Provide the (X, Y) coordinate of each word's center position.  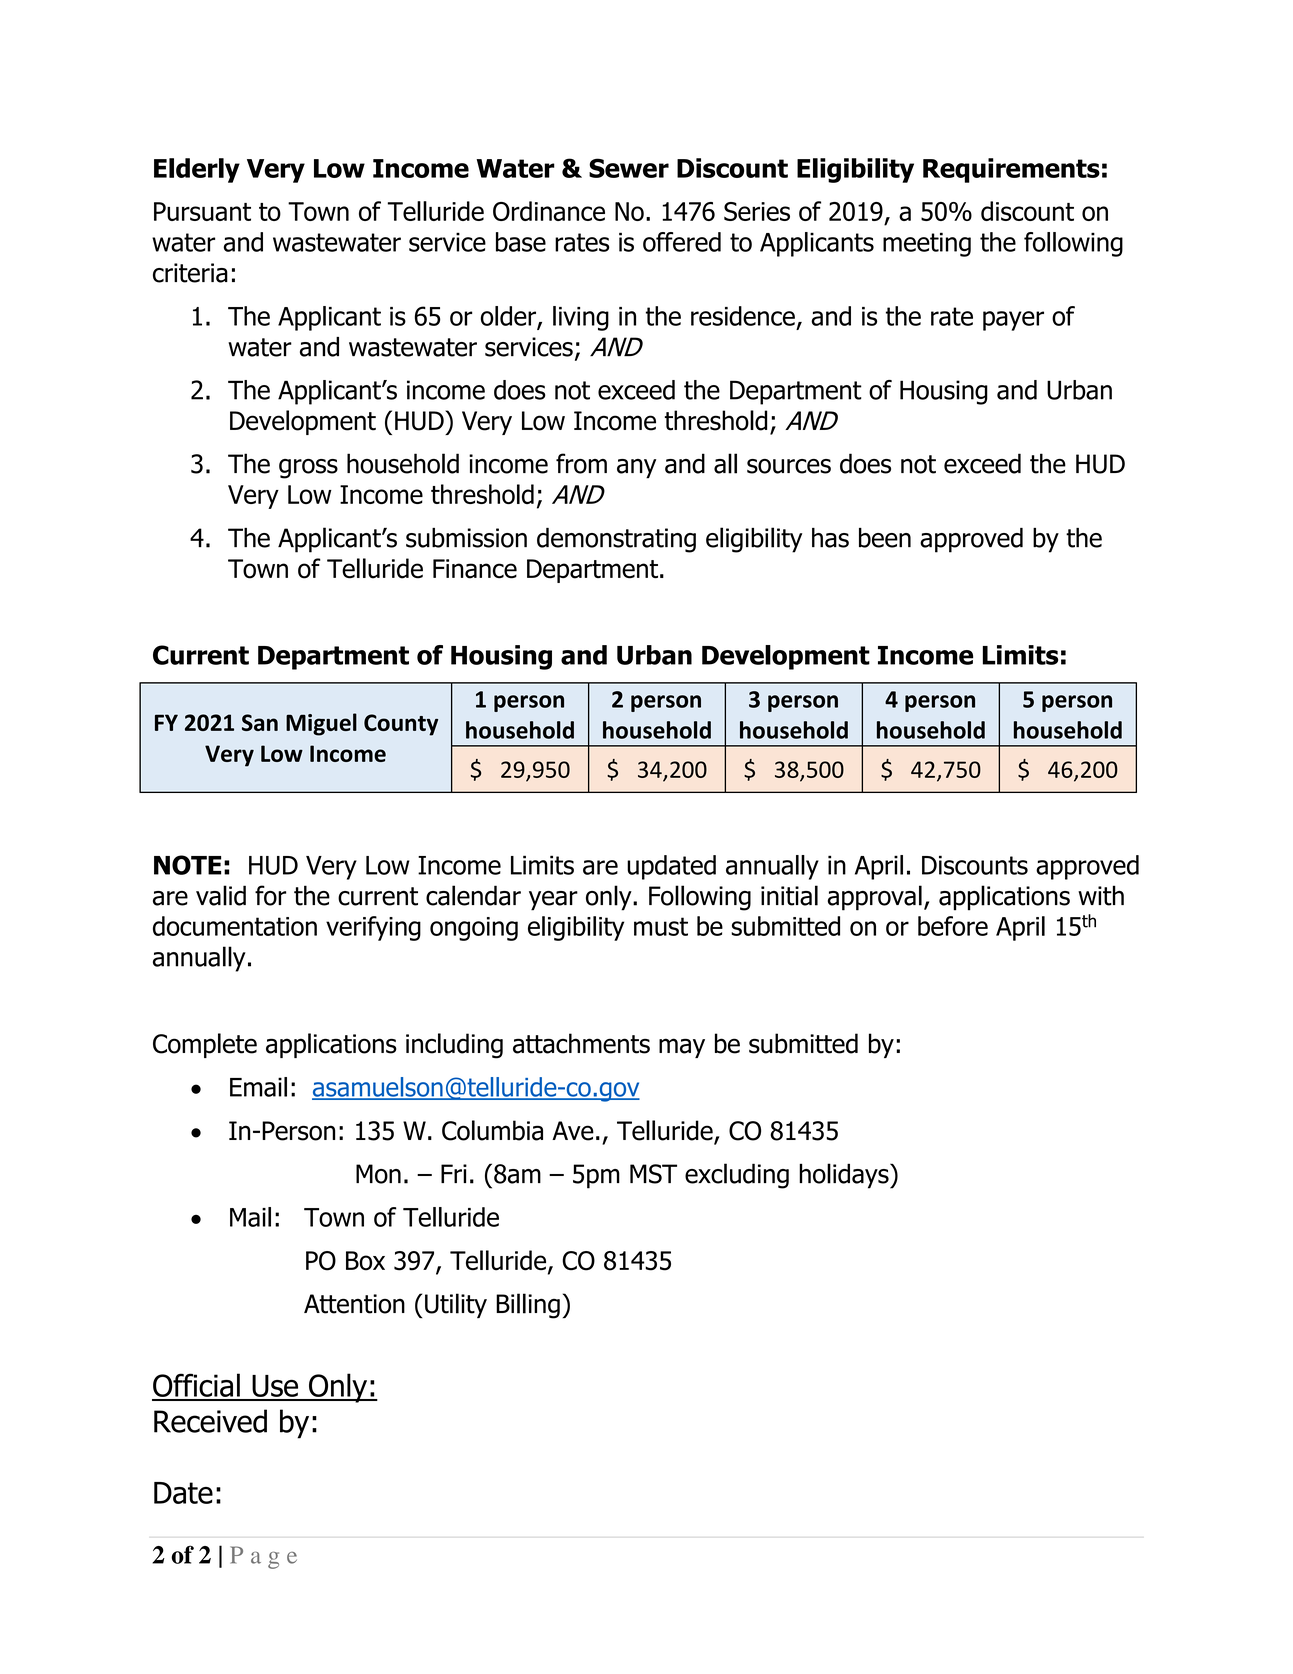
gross (308, 469)
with (1101, 895)
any (636, 469)
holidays (845, 1176)
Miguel (321, 724)
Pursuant (202, 211)
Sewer (629, 168)
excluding (737, 1176)
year (553, 901)
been (885, 538)
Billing (528, 1306)
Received (210, 1421)
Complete (205, 1045)
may (682, 1048)
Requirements (1011, 170)
